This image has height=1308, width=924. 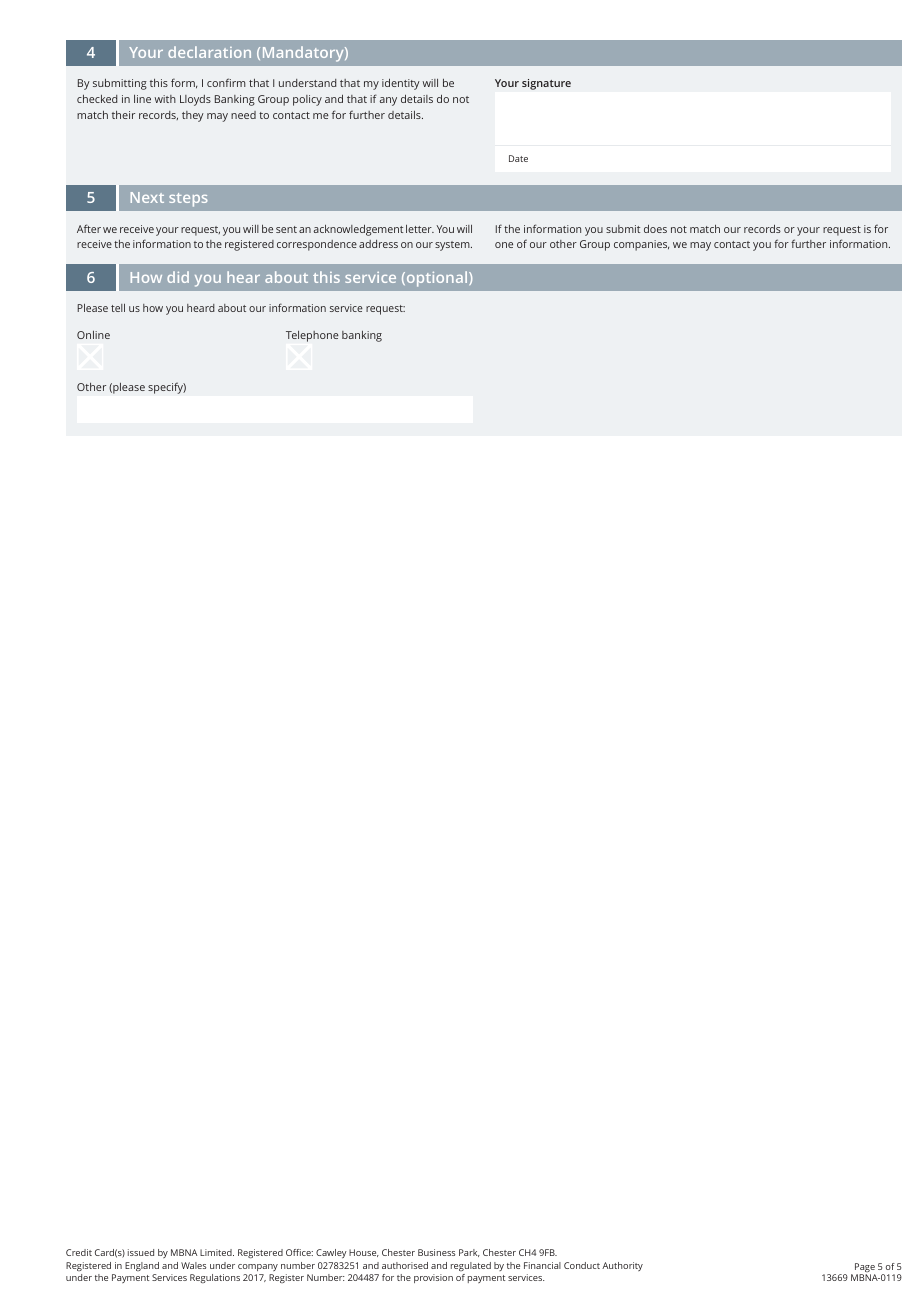 I want to click on identity, so click(x=401, y=84).
